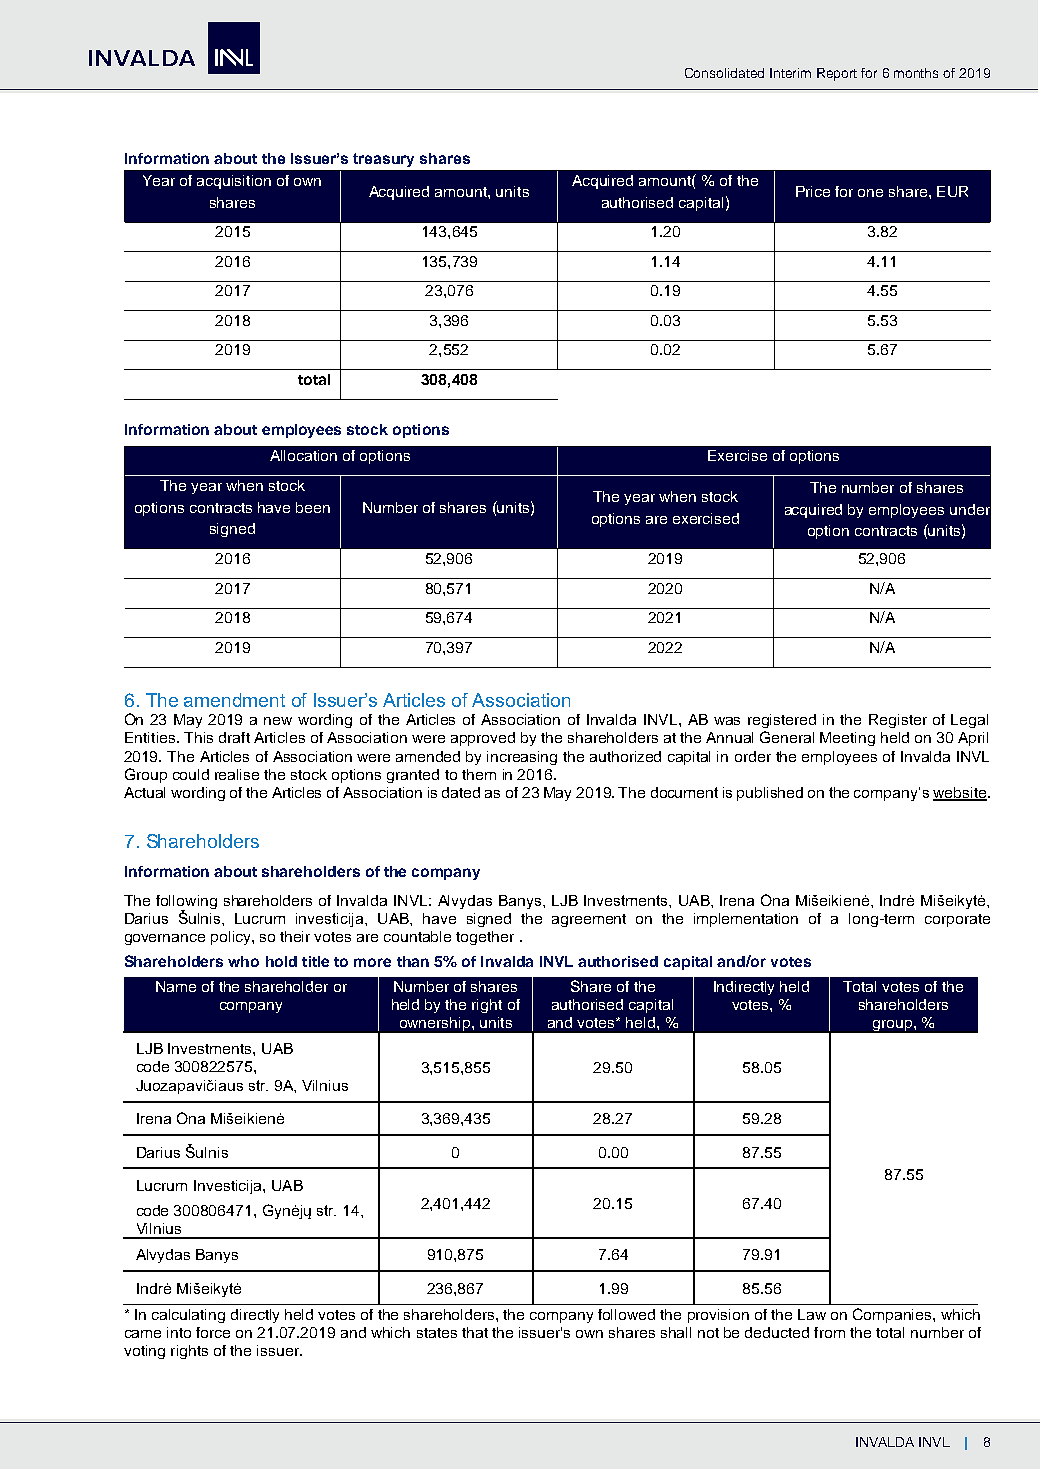  I want to click on corporate, so click(957, 920).
